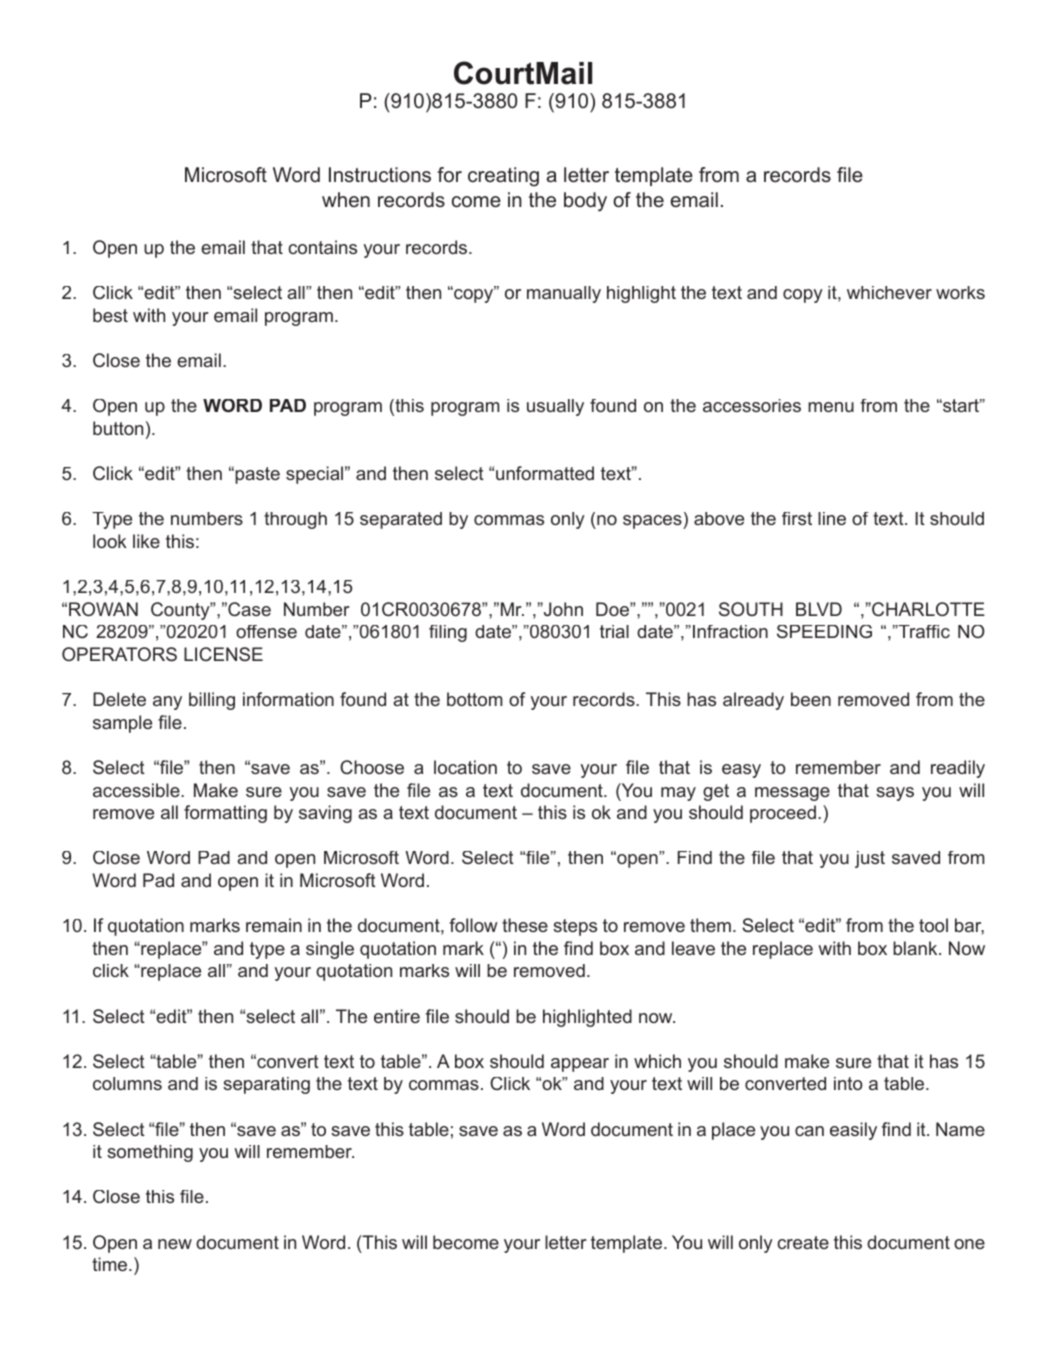  Describe the element at coordinates (585, 202) in the page. I see `body` at that location.
